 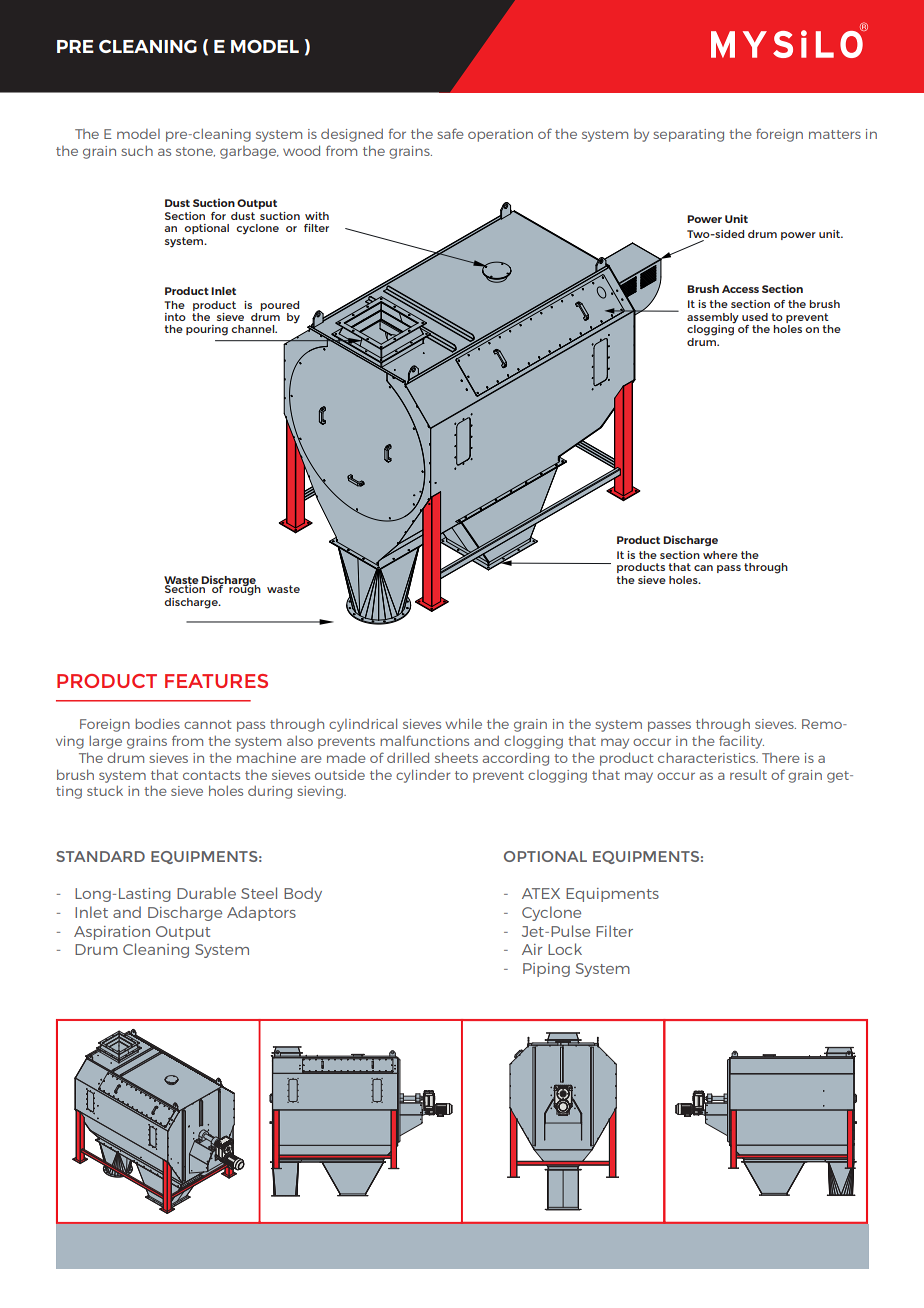 What do you see at coordinates (450, 133) in the document?
I see `safe` at bounding box center [450, 133].
